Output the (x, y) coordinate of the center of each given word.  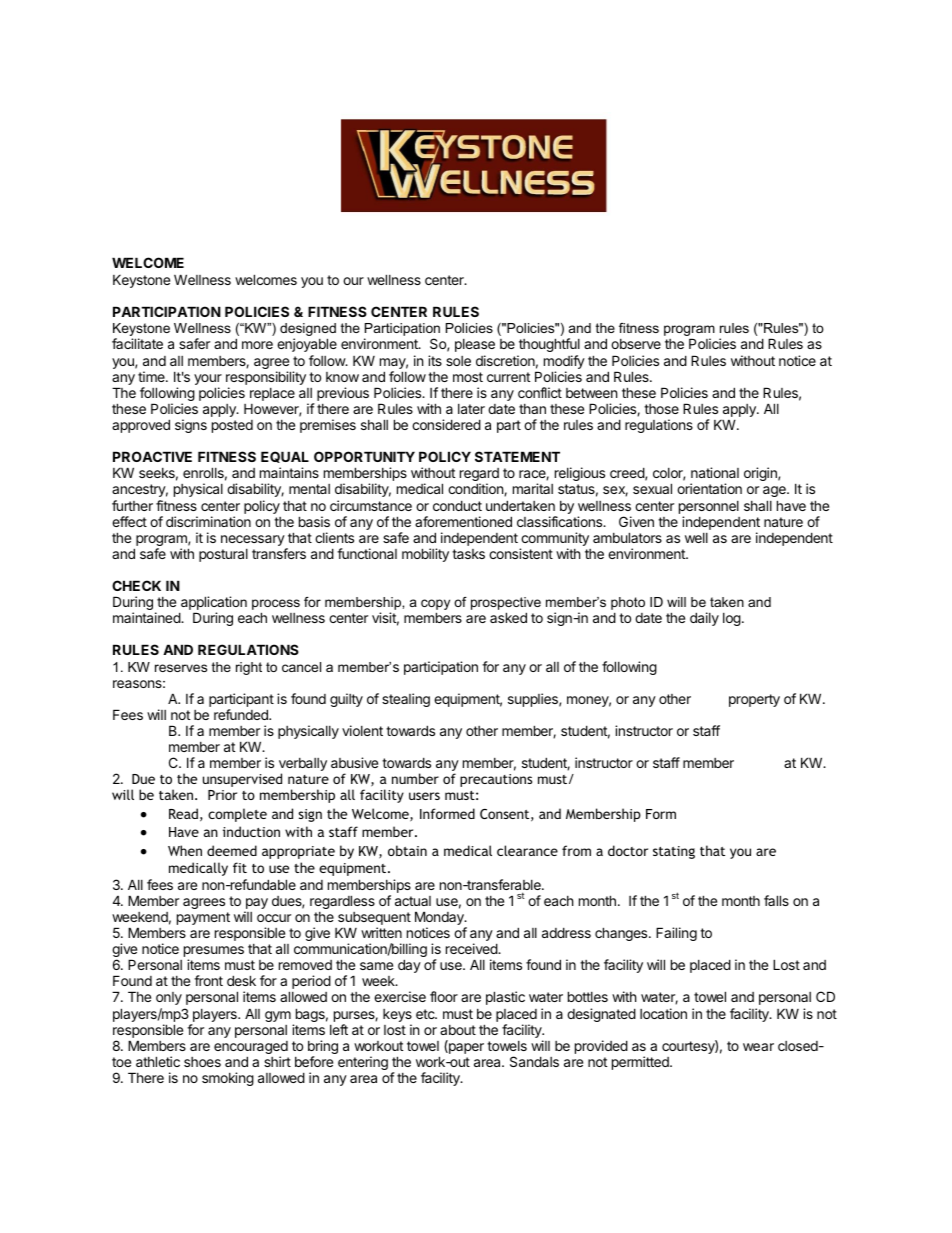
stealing (406, 700)
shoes (202, 1062)
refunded (242, 714)
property (754, 700)
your (208, 381)
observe (636, 344)
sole (458, 361)
